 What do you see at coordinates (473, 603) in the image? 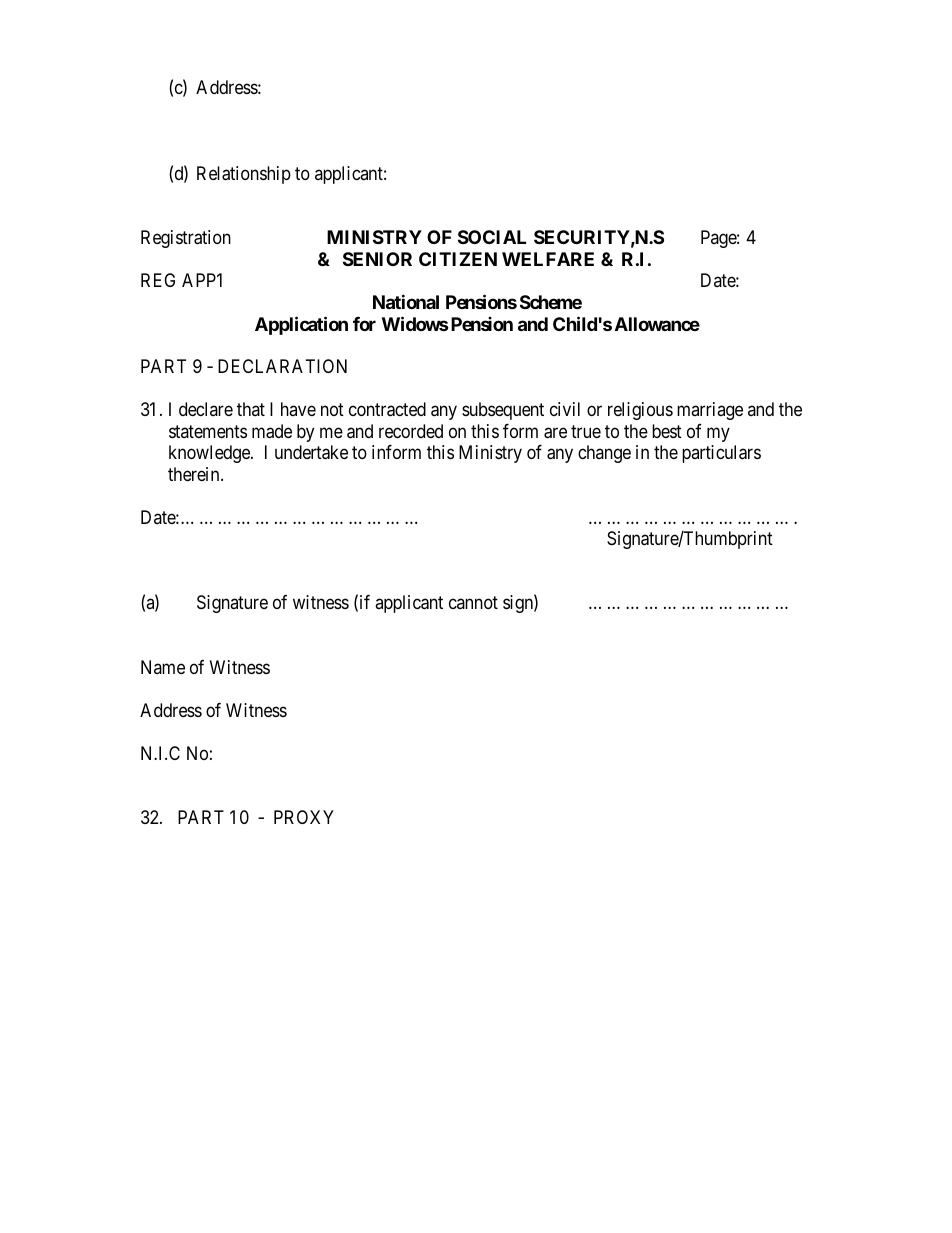
I see `cannot` at bounding box center [473, 603].
